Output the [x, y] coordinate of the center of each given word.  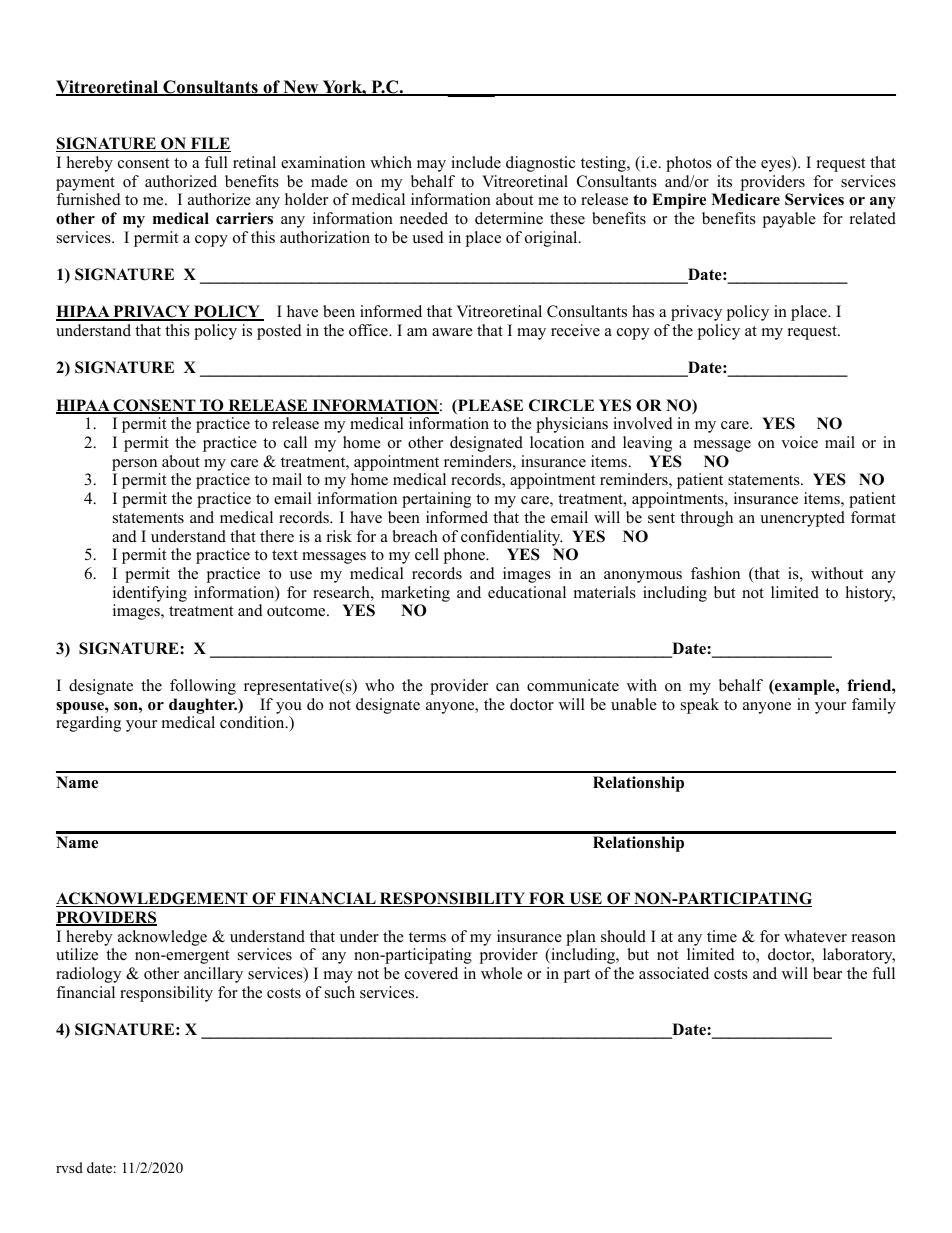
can [507, 687]
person [134, 465]
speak [700, 706]
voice [799, 442]
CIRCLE [561, 405]
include [476, 162]
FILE [210, 144]
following [203, 687]
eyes [777, 166]
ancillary [213, 975]
